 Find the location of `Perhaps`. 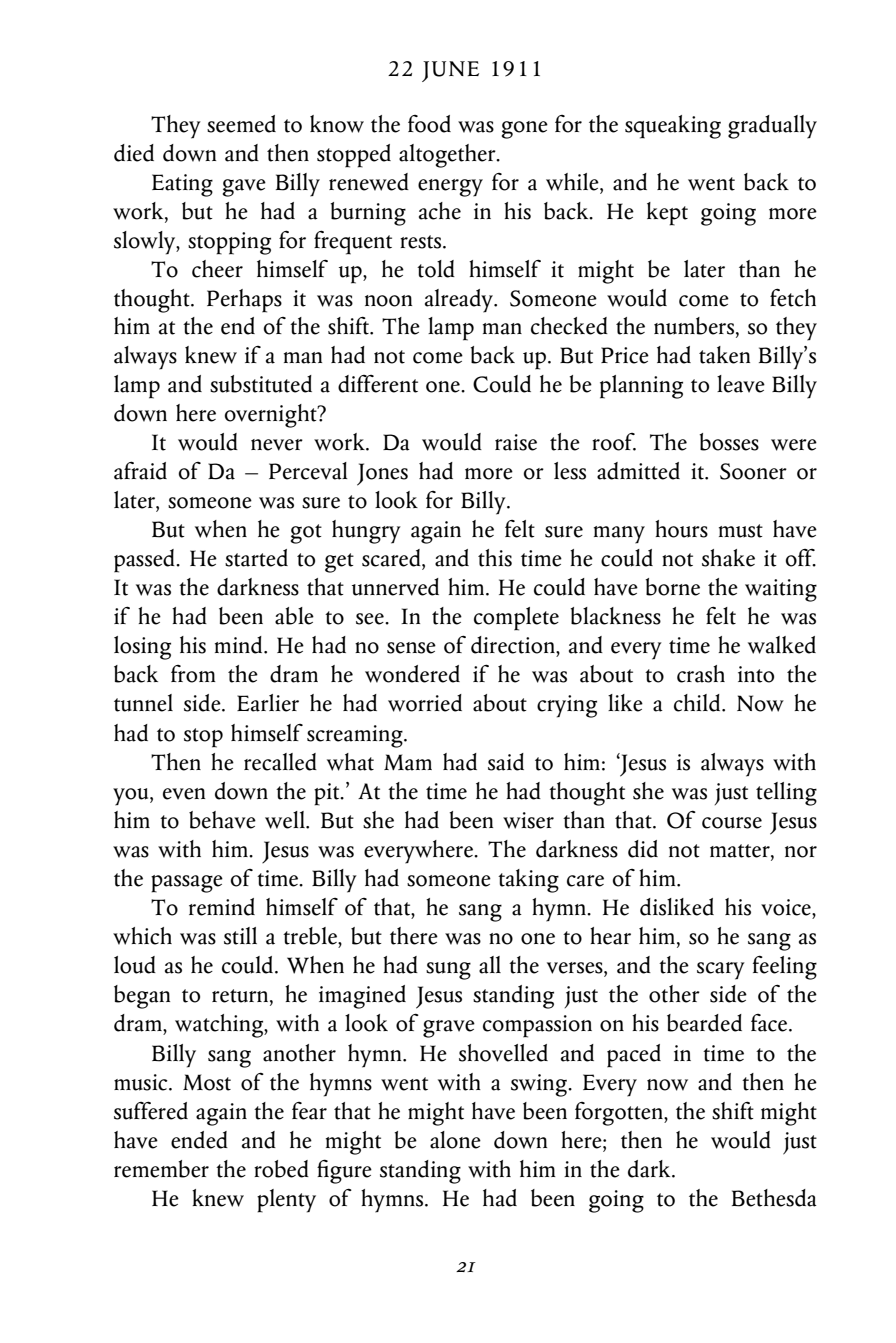

Perhaps is located at coordinates (244, 301).
